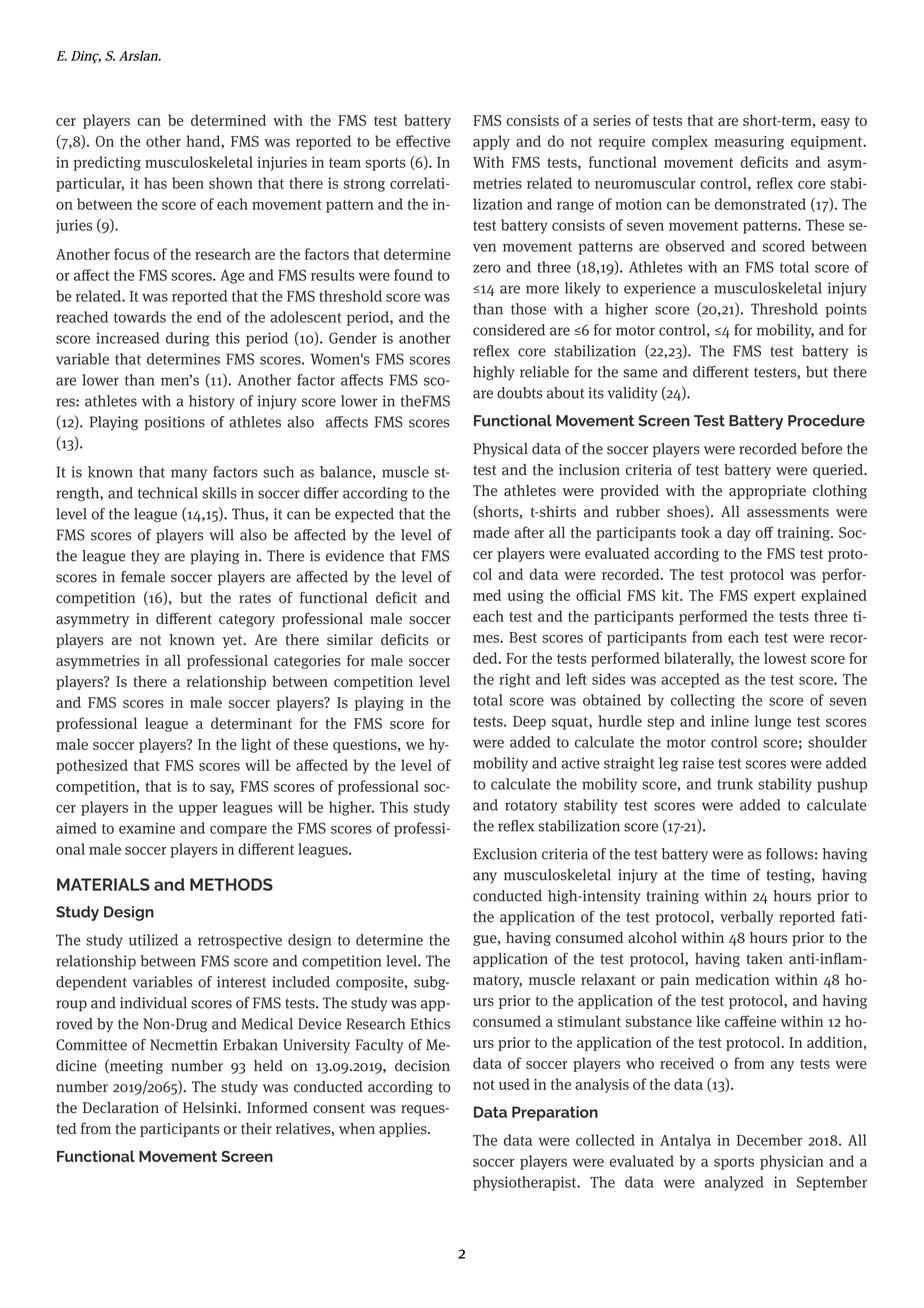 This screenshot has width=924, height=1308. I want to click on many, so click(189, 475).
